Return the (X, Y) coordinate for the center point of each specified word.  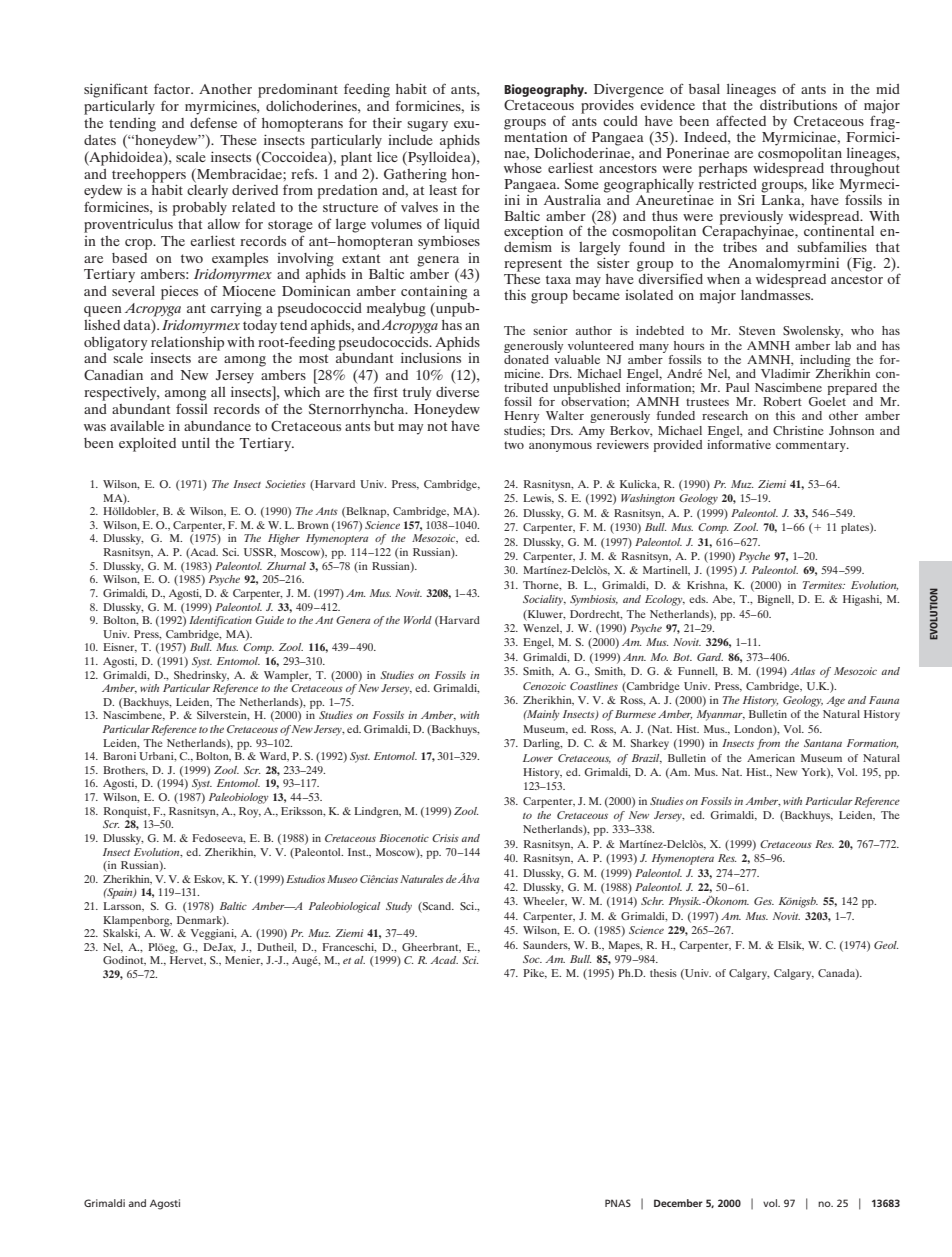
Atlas (802, 671)
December (678, 1203)
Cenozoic (544, 686)
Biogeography (545, 90)
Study (399, 907)
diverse (457, 392)
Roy (250, 812)
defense (213, 123)
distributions (797, 103)
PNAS (618, 1203)
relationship (187, 343)
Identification (220, 621)
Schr (652, 901)
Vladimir (785, 373)
